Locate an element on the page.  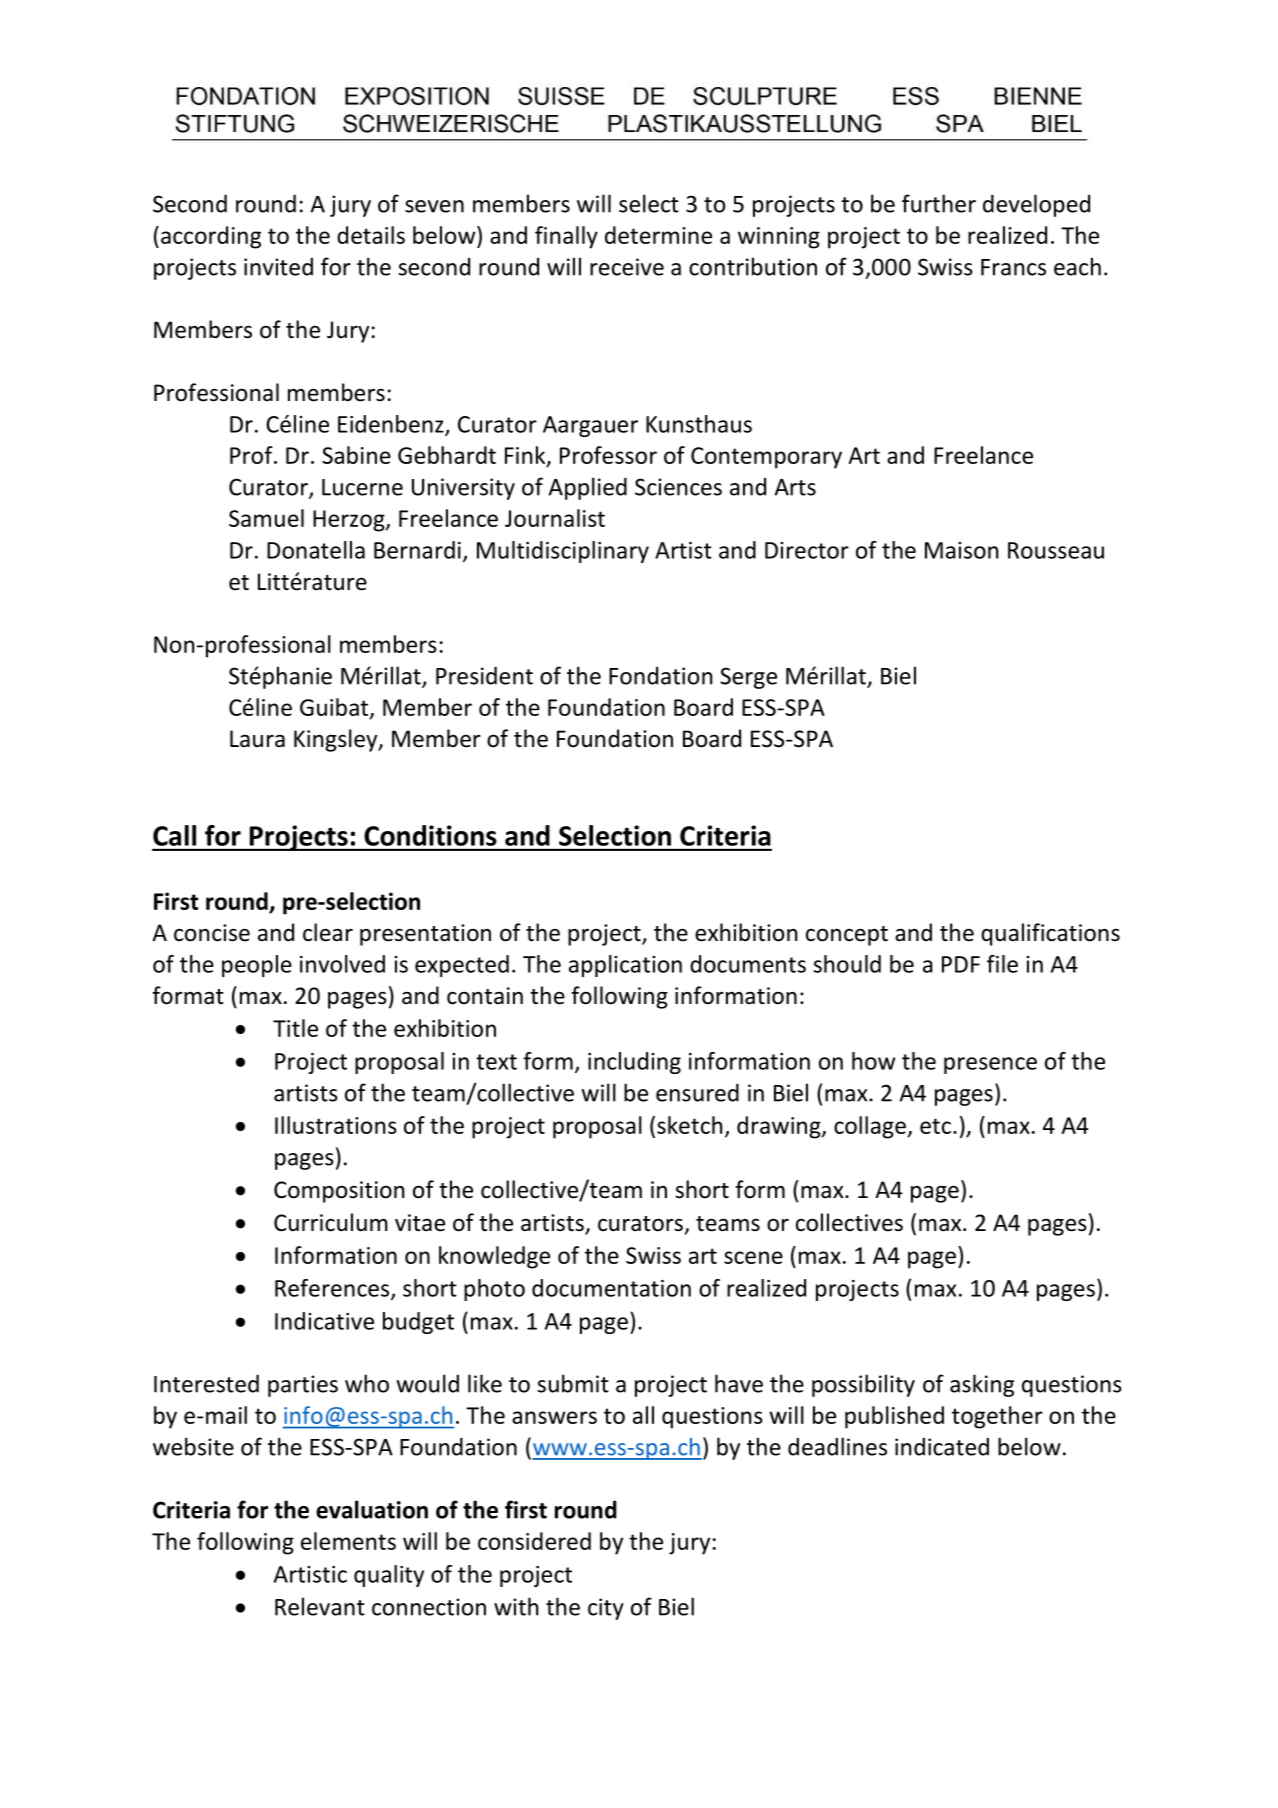
city is located at coordinates (606, 1609).
